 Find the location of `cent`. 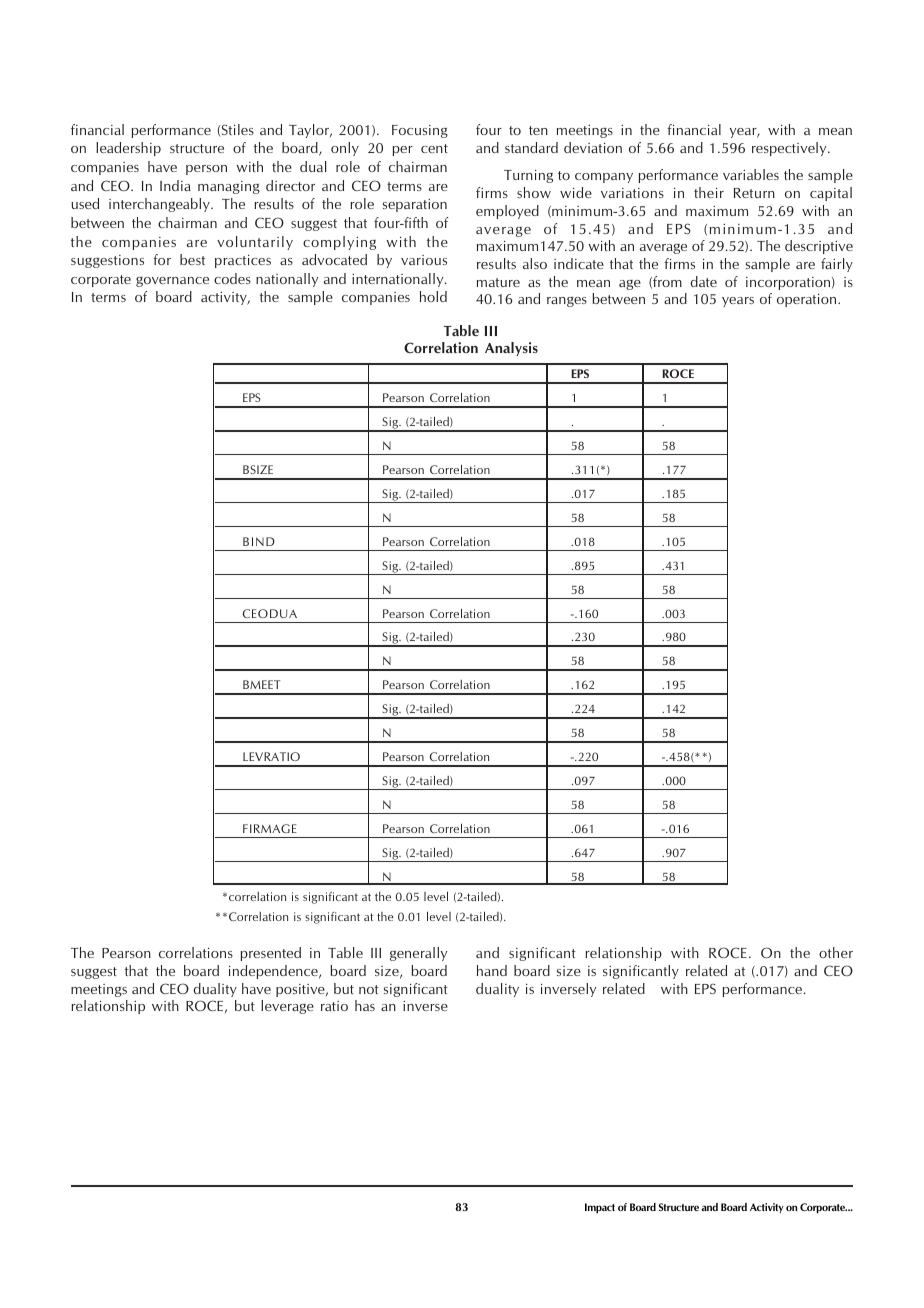

cent is located at coordinates (434, 148).
